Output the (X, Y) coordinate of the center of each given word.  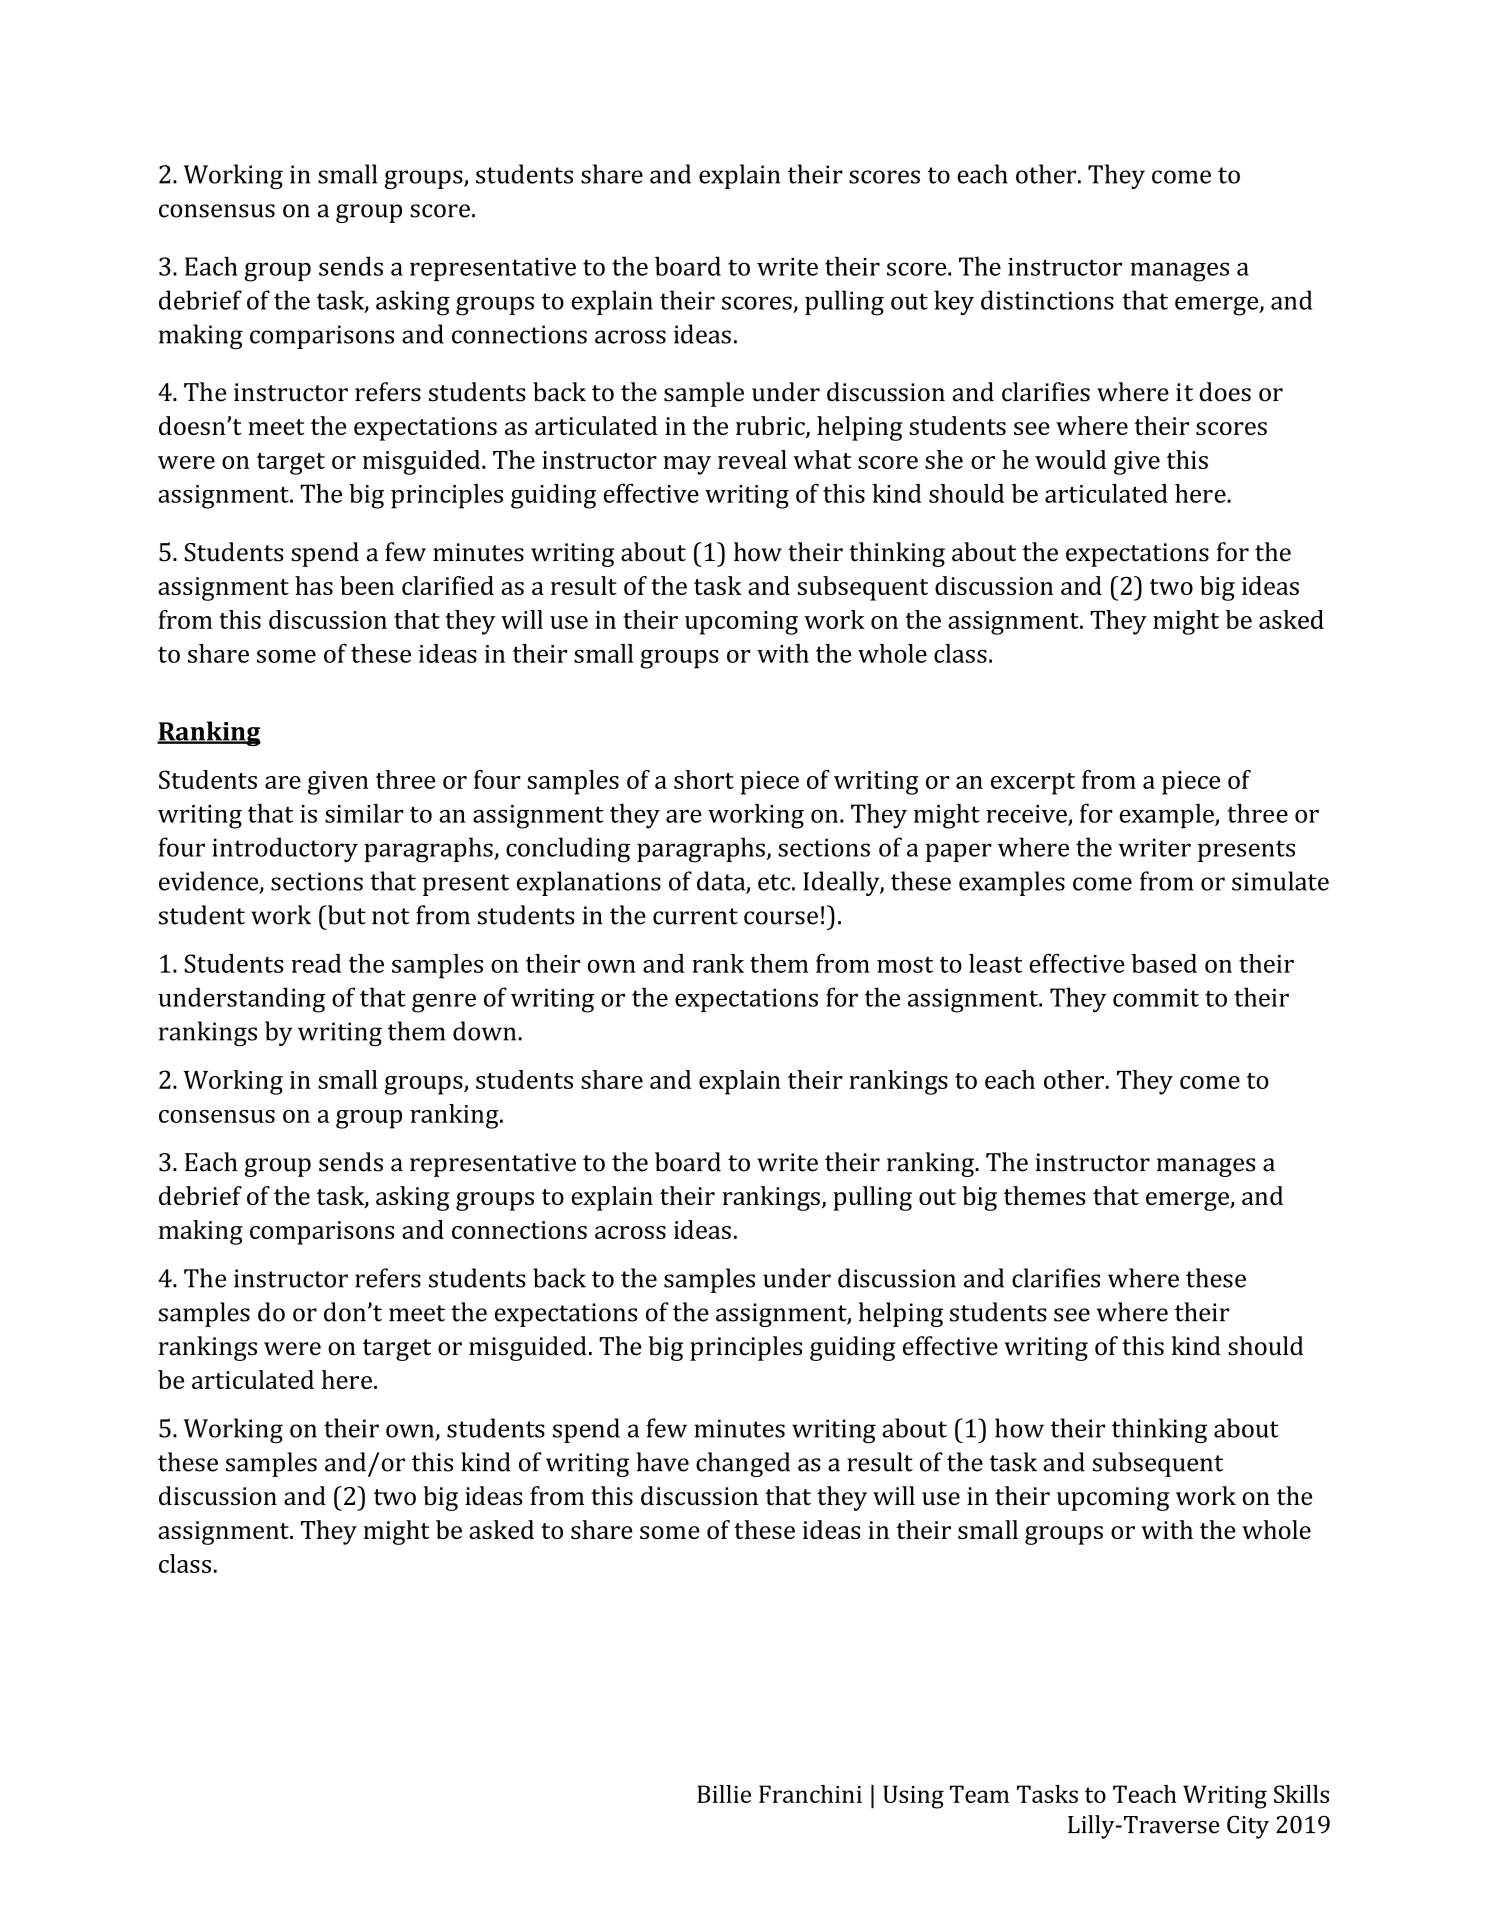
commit (1156, 998)
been (367, 585)
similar (364, 813)
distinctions (1047, 300)
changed (743, 1464)
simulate (1280, 881)
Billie (724, 1794)
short (704, 779)
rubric (771, 427)
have (662, 1462)
